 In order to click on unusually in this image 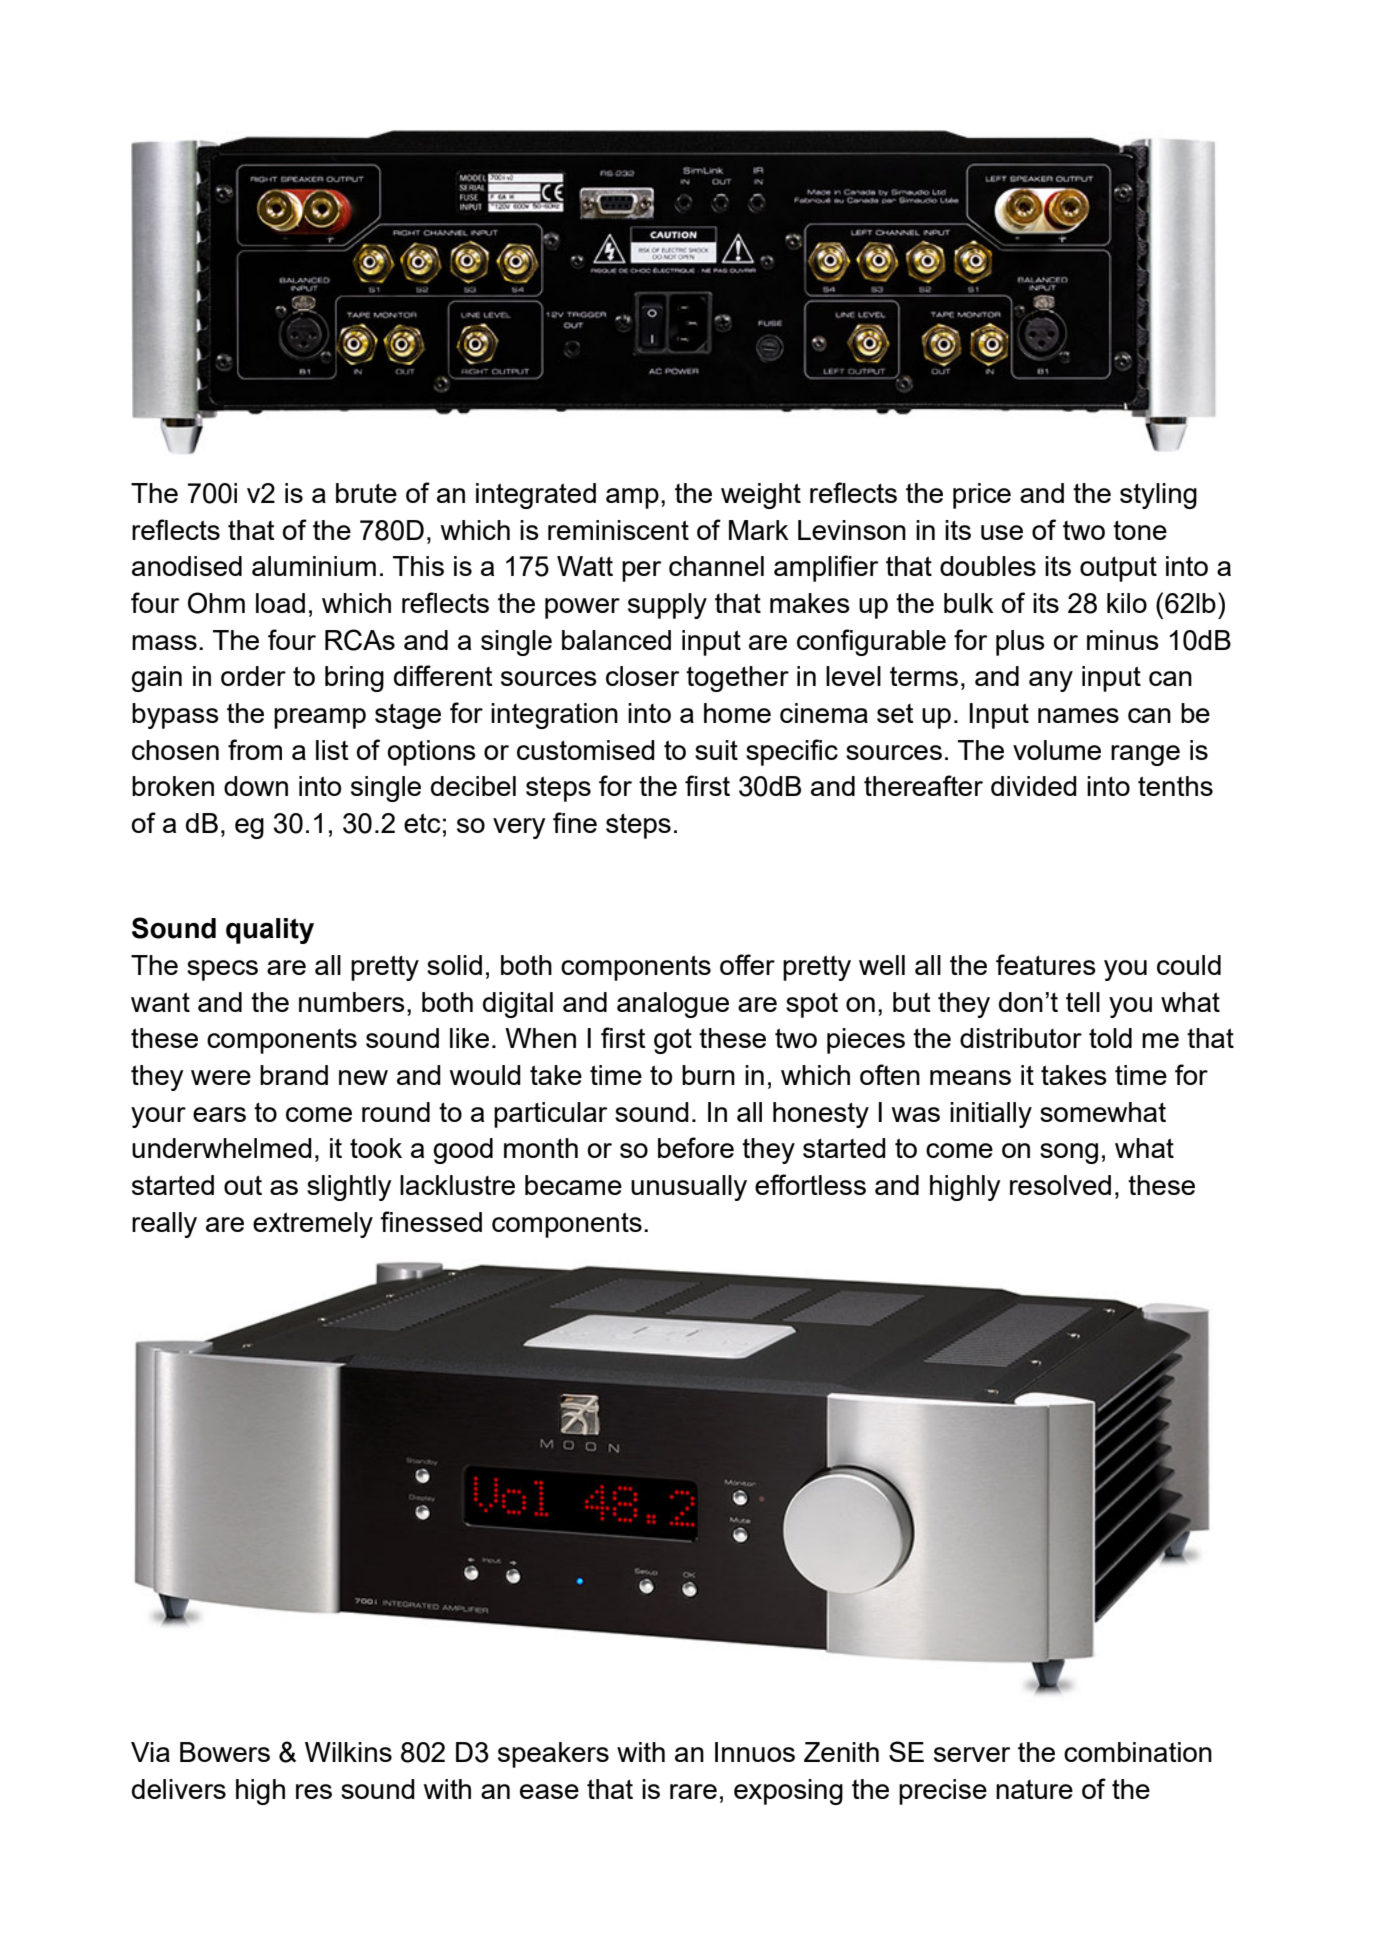, I will do `click(689, 1188)`.
